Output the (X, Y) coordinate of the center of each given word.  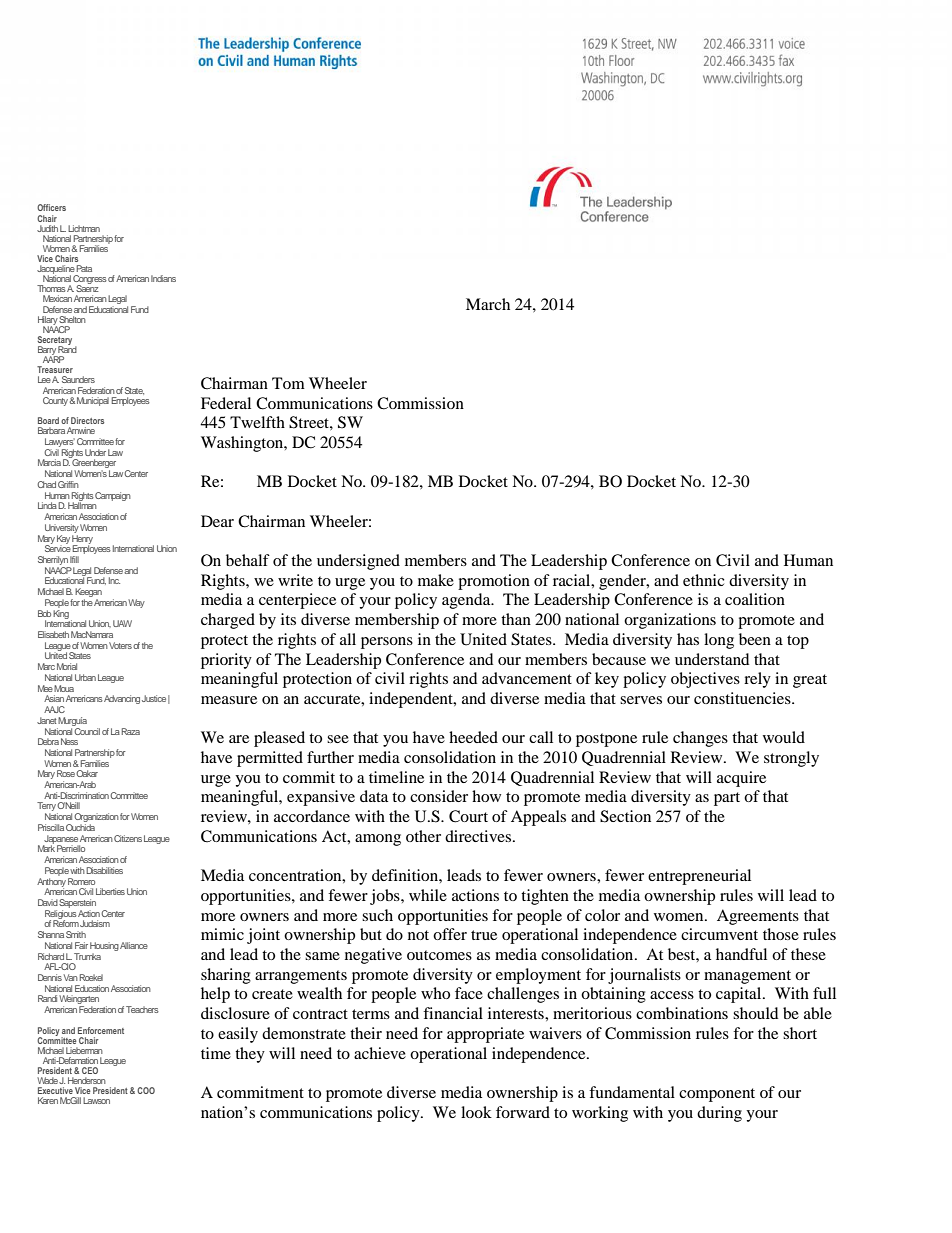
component (717, 1095)
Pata (84, 268)
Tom (288, 383)
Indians (163, 278)
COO (146, 1090)
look (476, 1112)
